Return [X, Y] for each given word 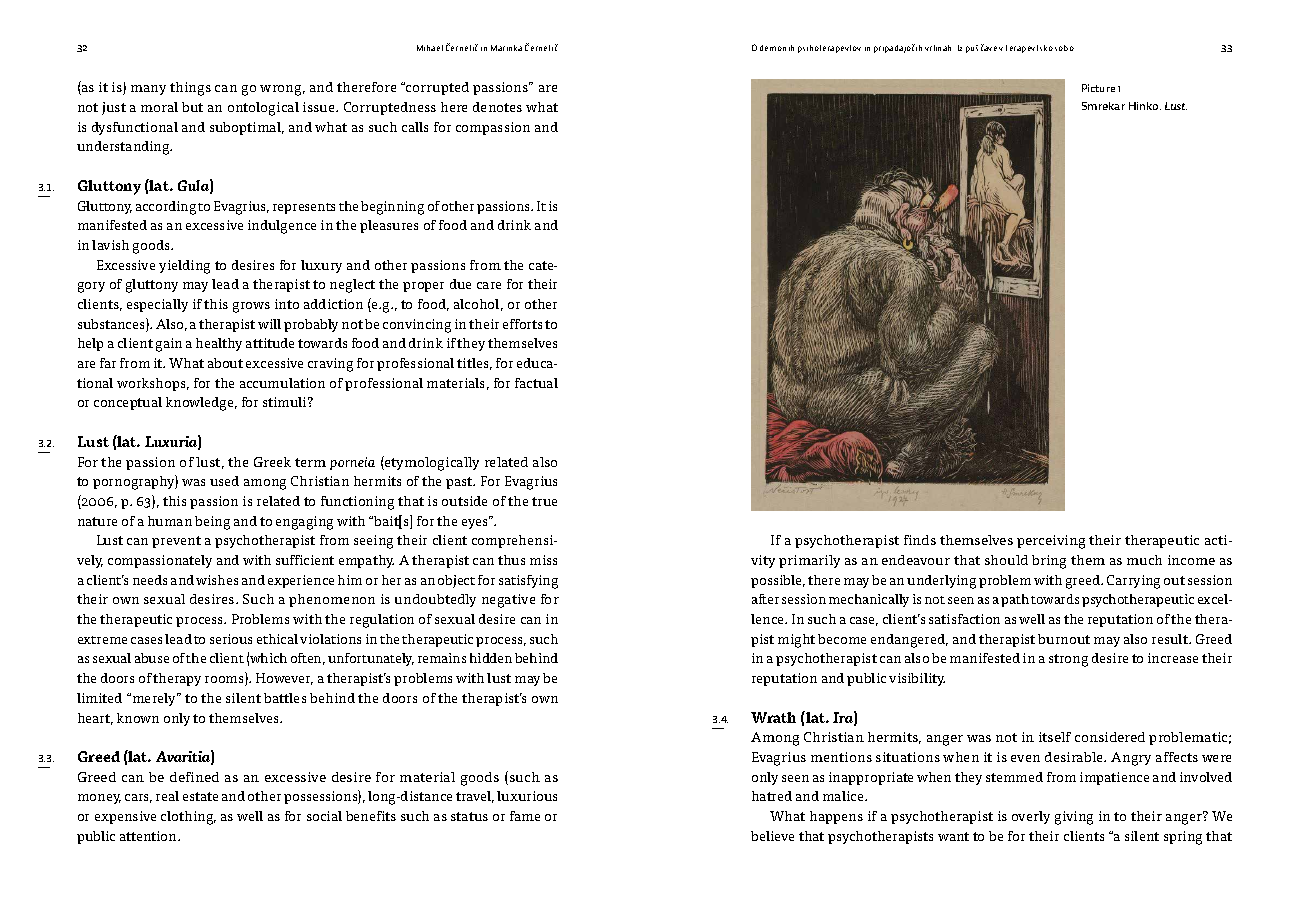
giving [1074, 818]
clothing [188, 818]
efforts [522, 324]
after [765, 599]
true [544, 501]
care [489, 285]
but [192, 107]
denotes [497, 107]
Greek [272, 462]
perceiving [1051, 542]
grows [251, 307]
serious [231, 639]
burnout [1064, 639]
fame [525, 816]
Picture [1098, 88]
